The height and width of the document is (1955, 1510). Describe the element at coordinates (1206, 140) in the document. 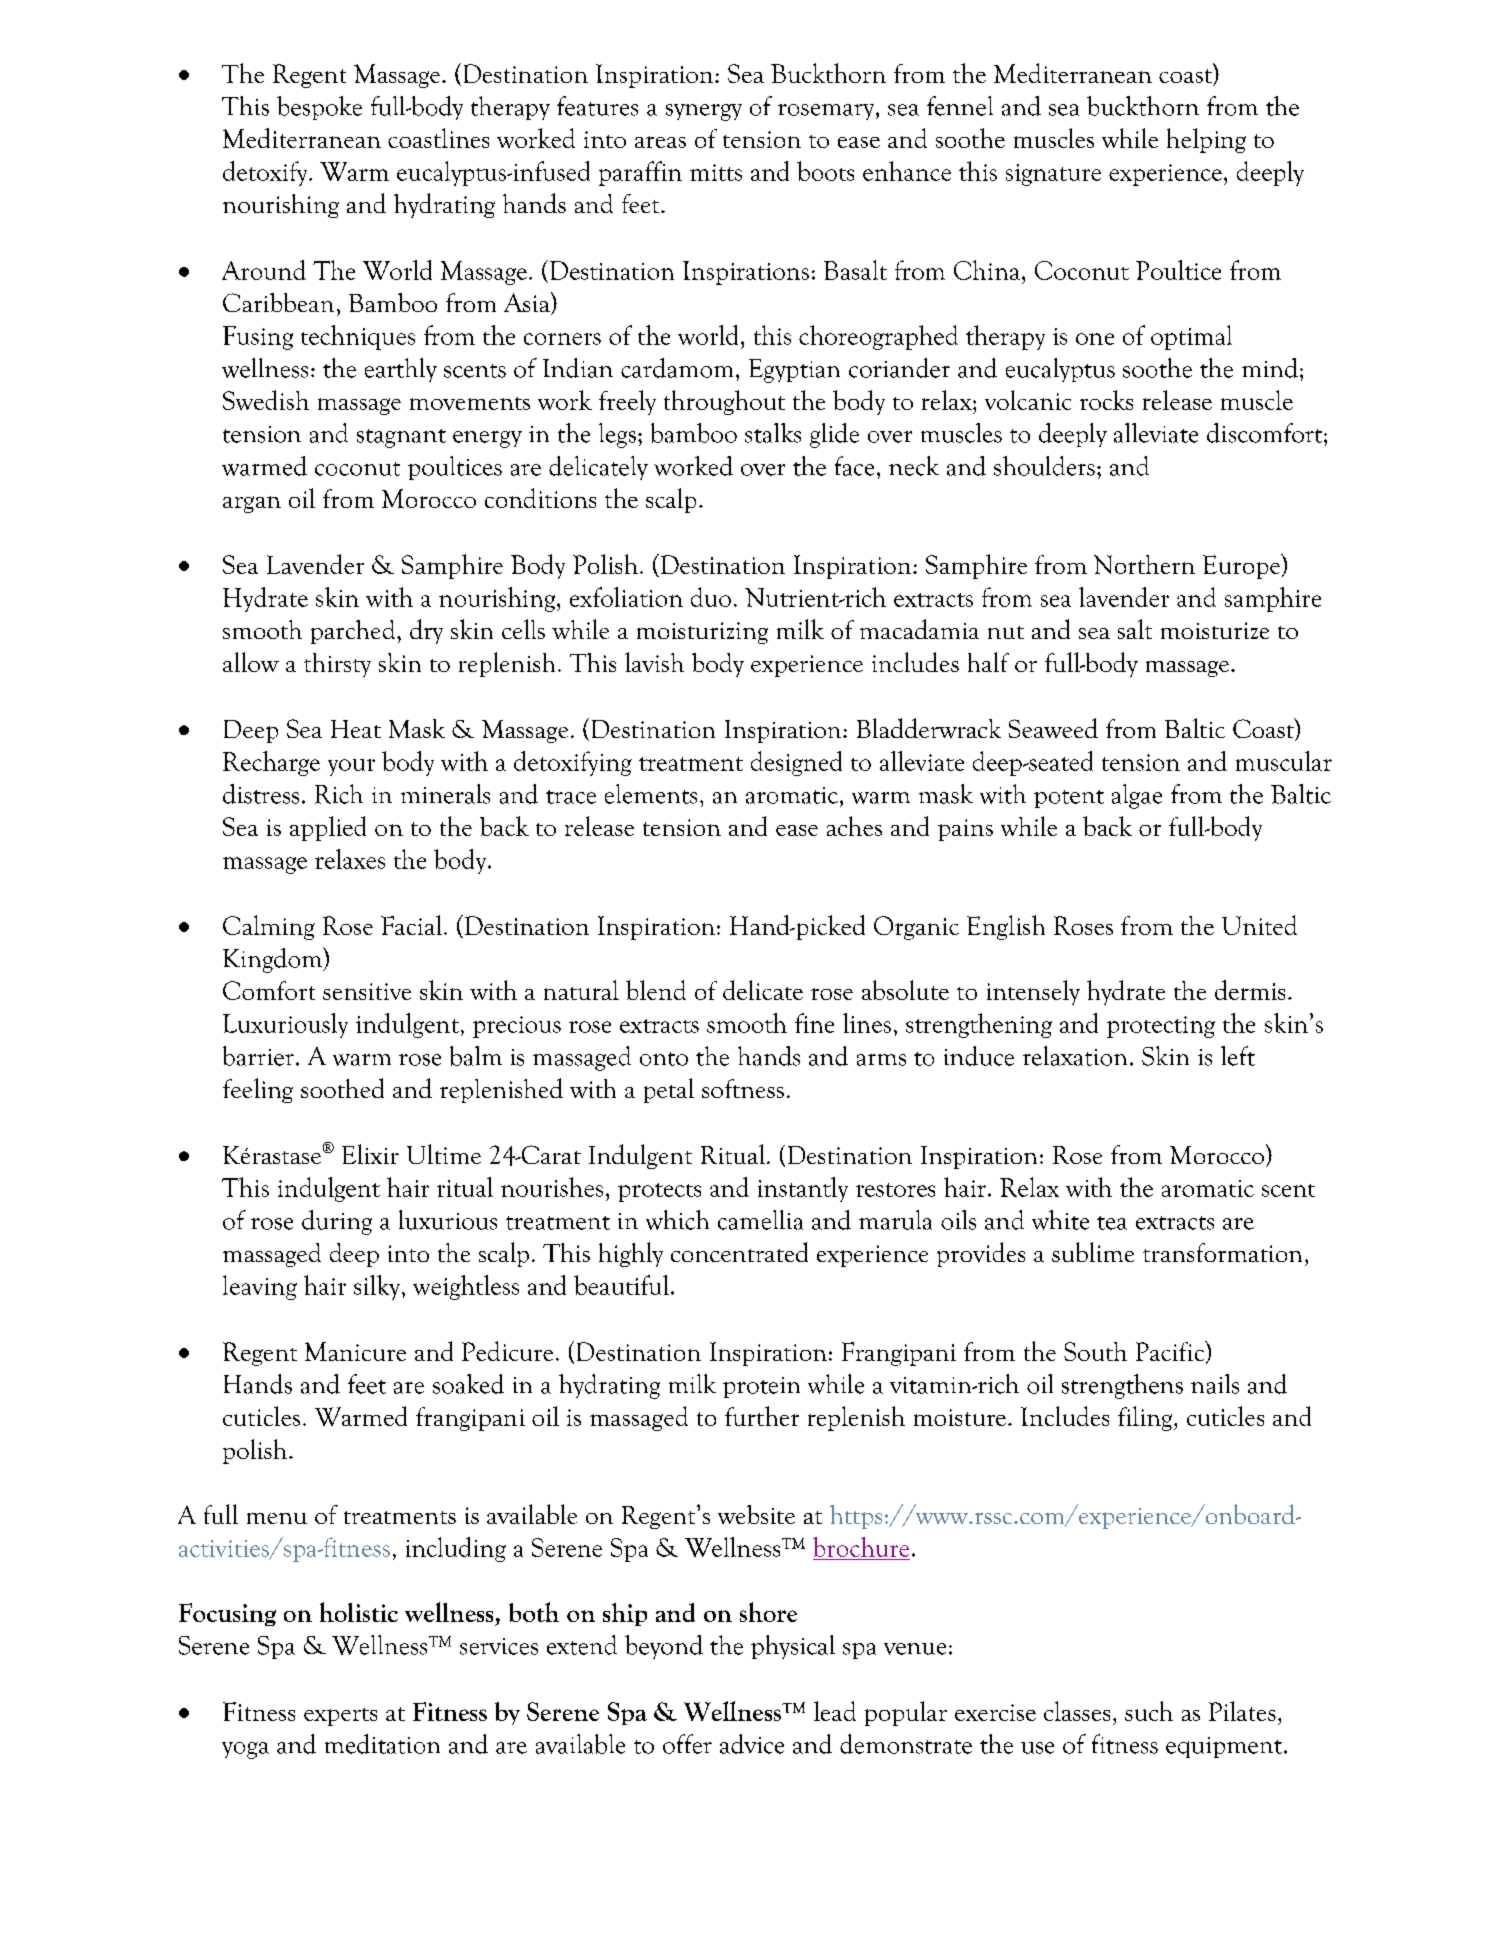

I see `helping` at that location.
